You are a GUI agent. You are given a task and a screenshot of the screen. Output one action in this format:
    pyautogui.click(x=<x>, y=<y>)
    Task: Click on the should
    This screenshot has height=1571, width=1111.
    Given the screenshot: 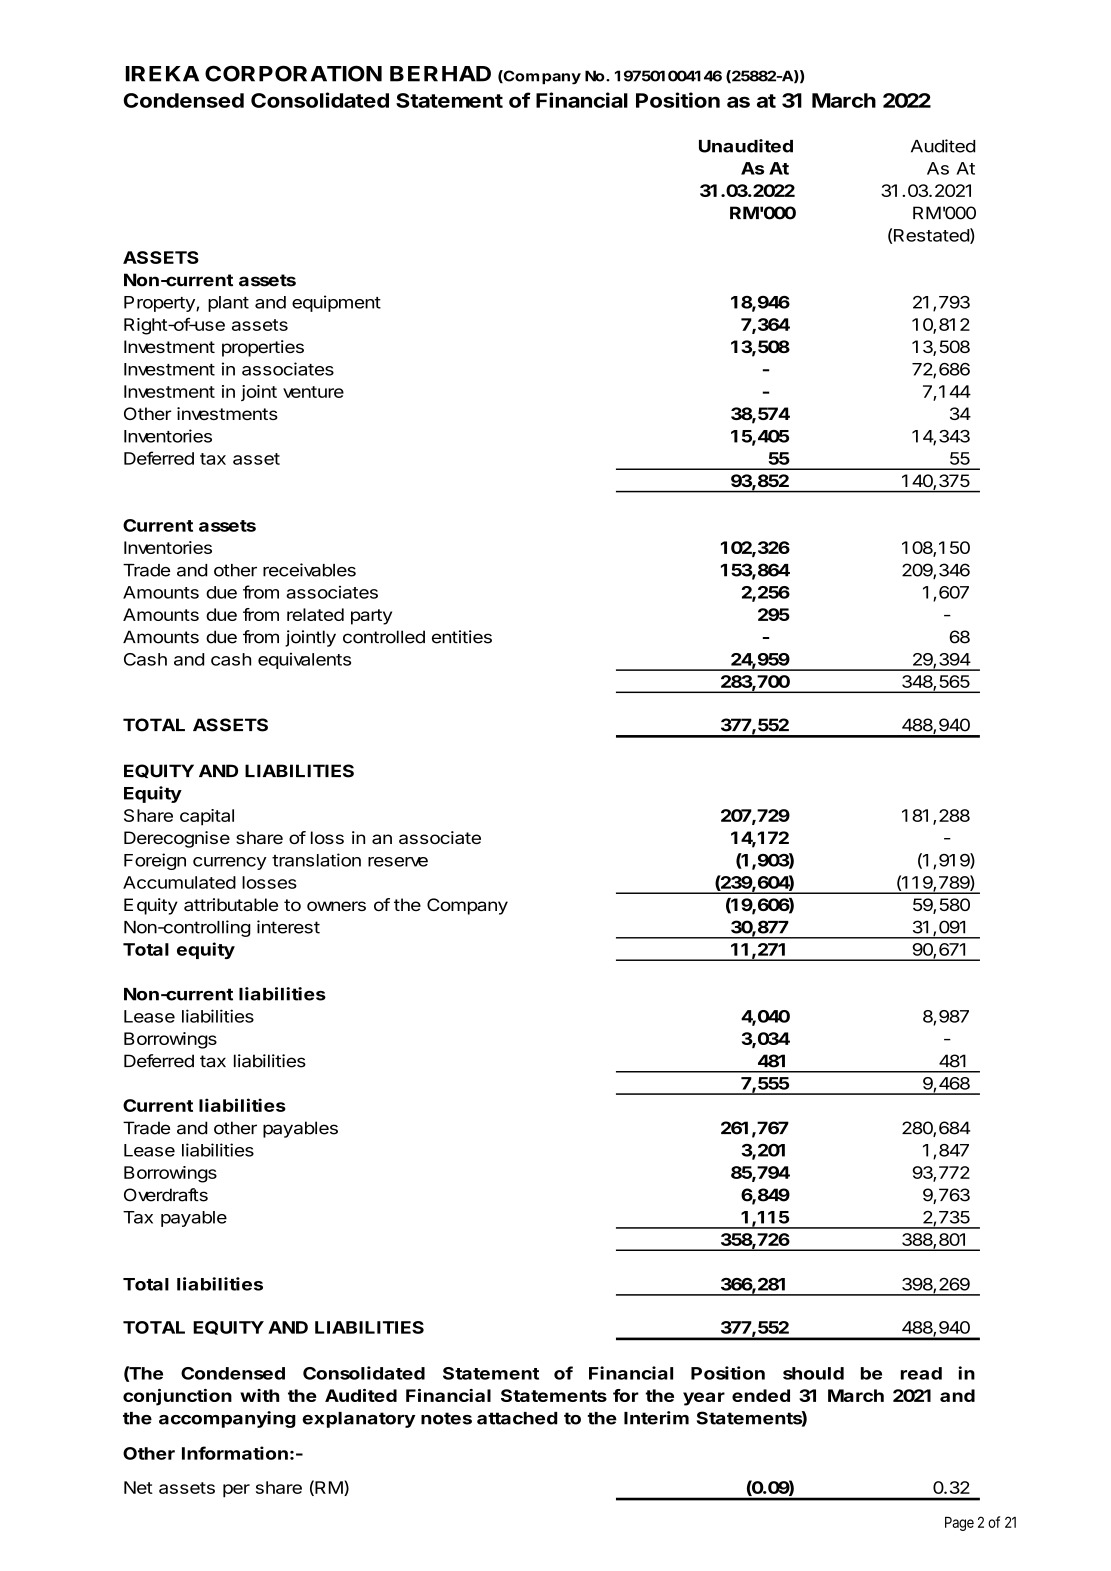 What is the action you would take?
    pyautogui.click(x=813, y=1373)
